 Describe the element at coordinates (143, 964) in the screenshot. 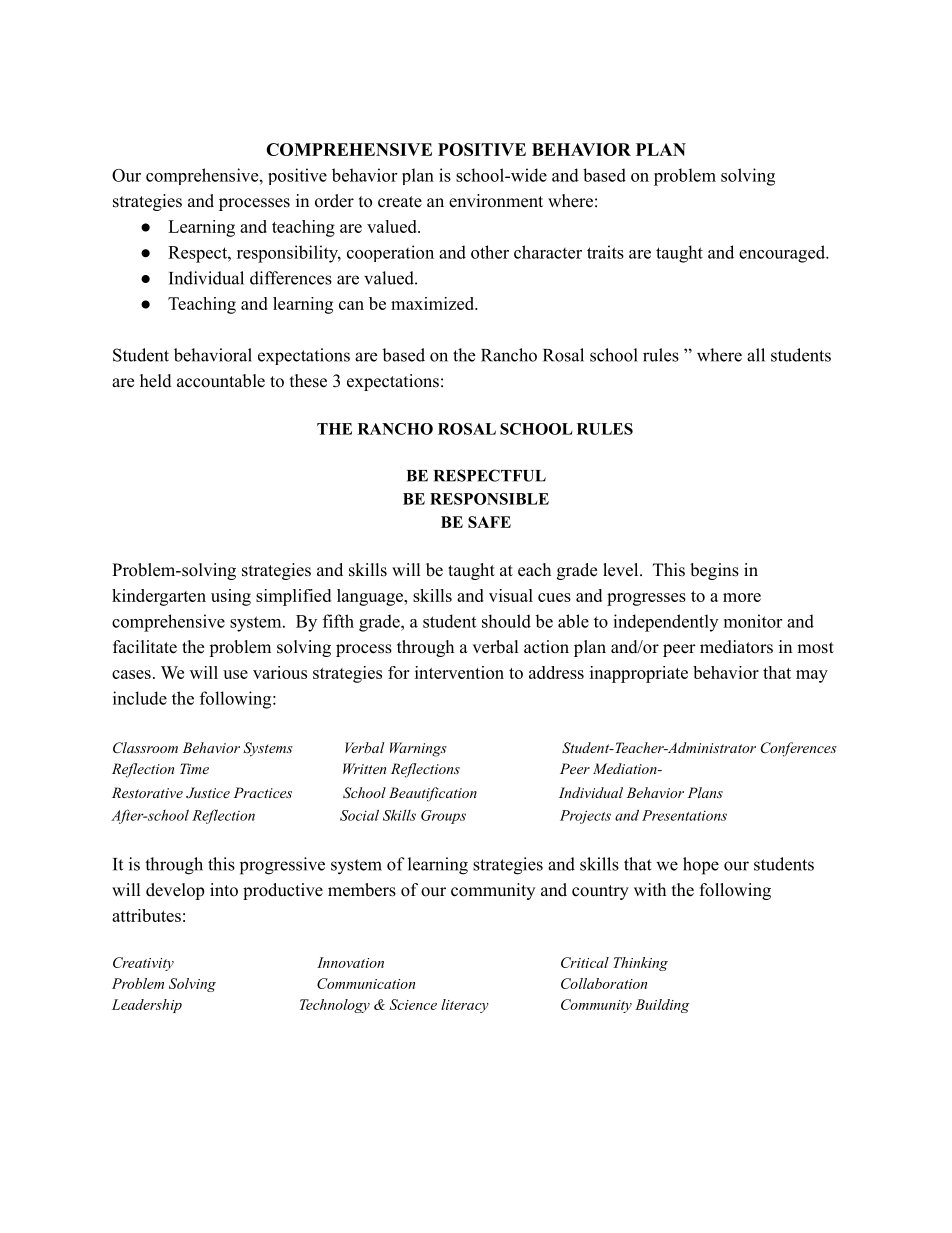

I see `Creativity` at that location.
